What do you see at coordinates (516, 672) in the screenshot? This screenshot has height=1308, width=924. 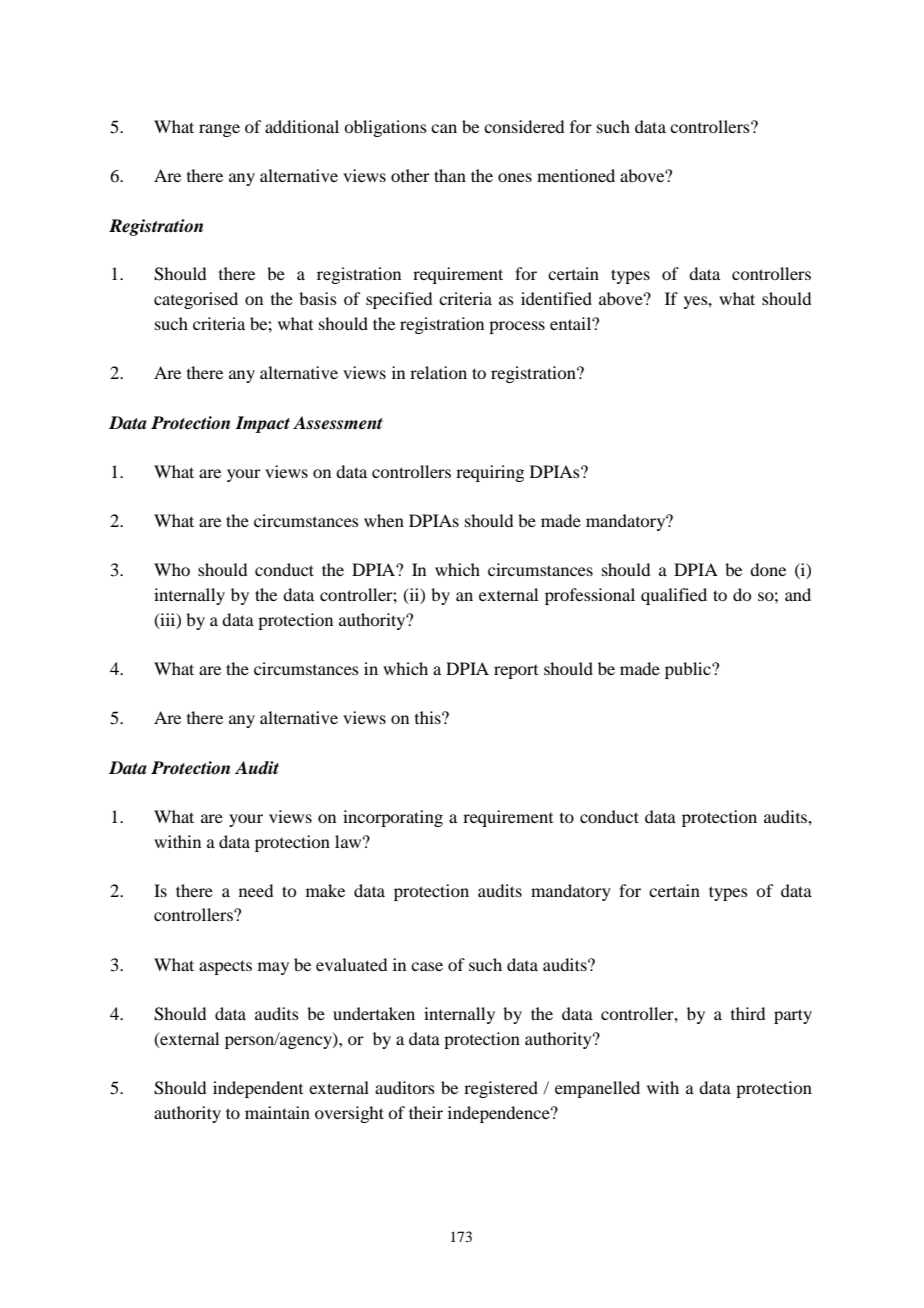 I see `report` at bounding box center [516, 672].
